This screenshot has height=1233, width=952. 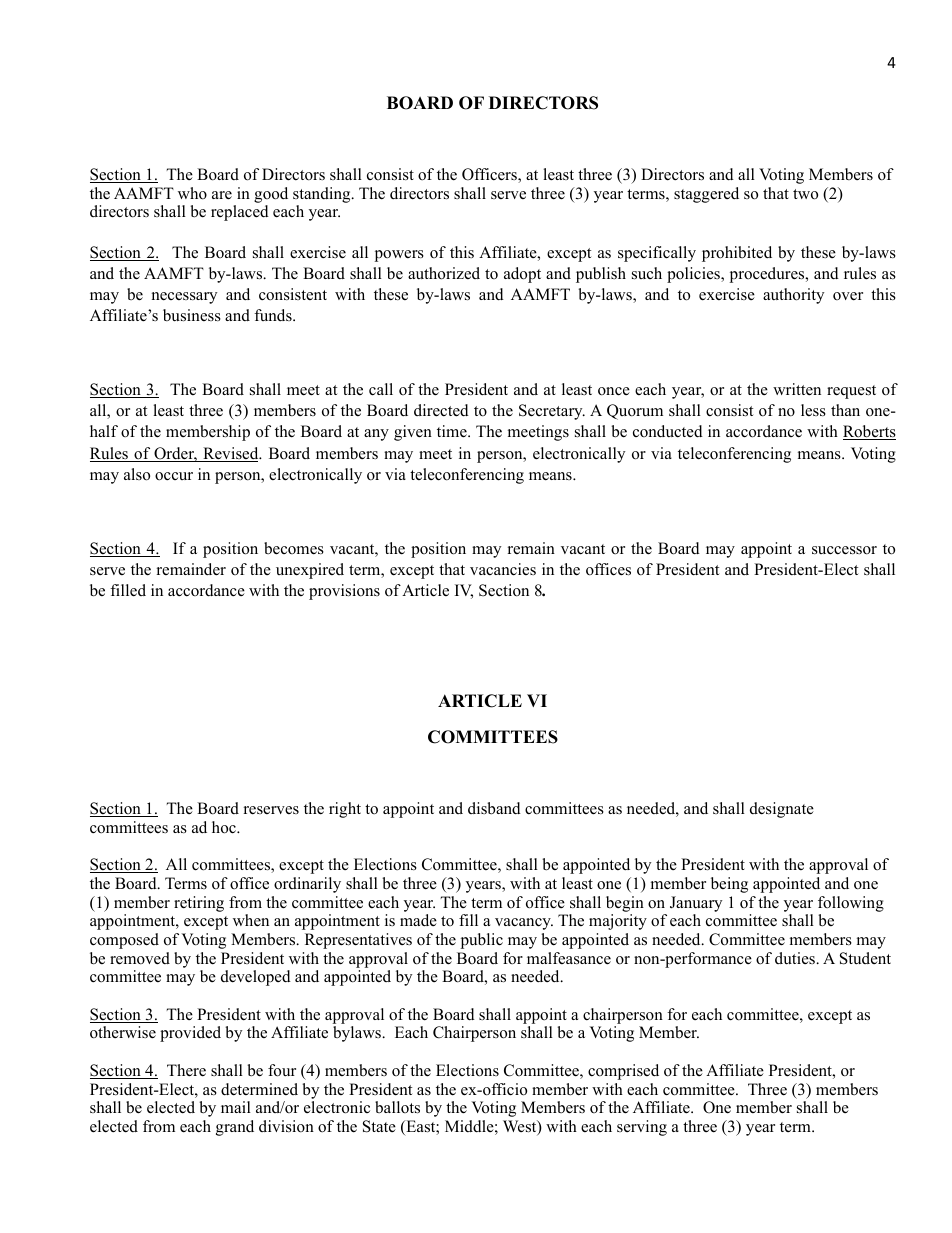 What do you see at coordinates (503, 569) in the screenshot?
I see `vacancies` at bounding box center [503, 569].
